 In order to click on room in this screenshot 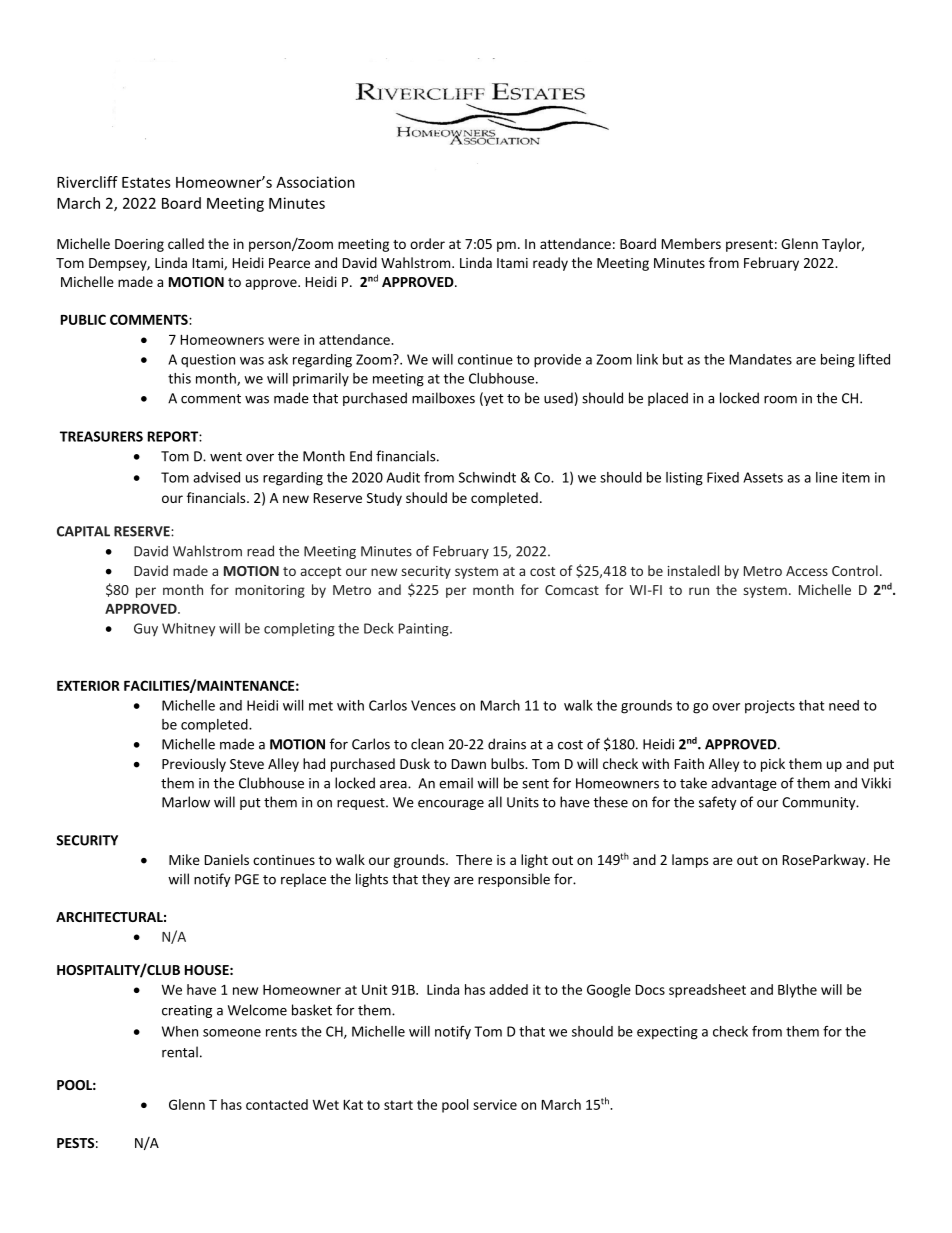, I will do `click(780, 400)`.
